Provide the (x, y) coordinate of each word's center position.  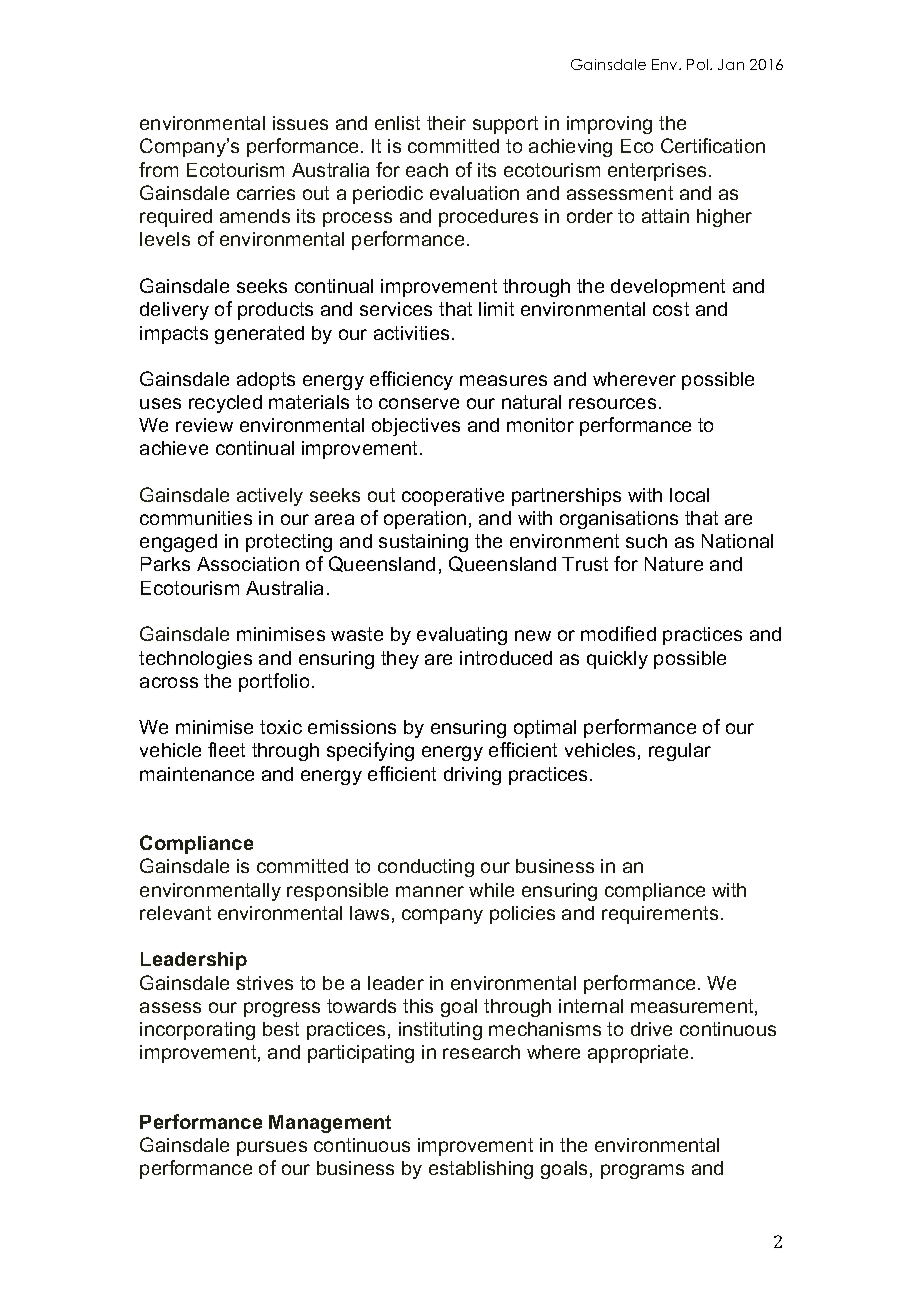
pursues (272, 1148)
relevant (175, 913)
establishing (481, 1170)
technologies (195, 660)
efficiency (411, 380)
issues (300, 123)
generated (259, 335)
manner (430, 891)
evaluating (462, 636)
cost (671, 309)
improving (609, 125)
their (446, 123)
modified (618, 633)
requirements (660, 915)
